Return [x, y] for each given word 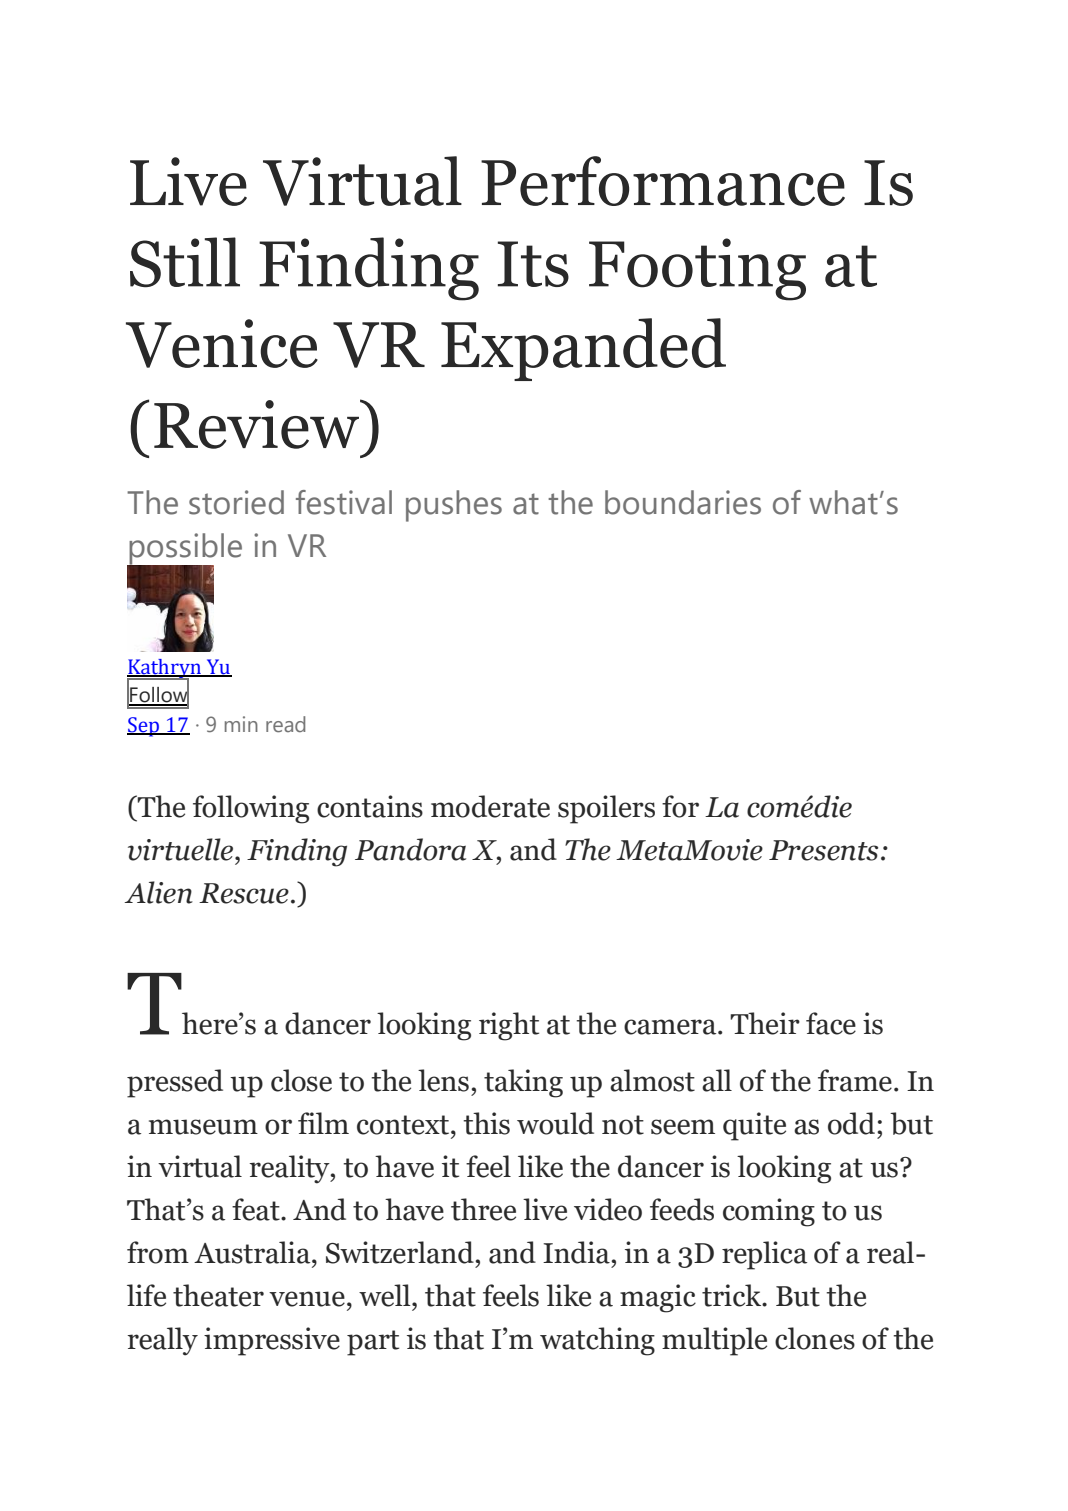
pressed [175, 1083]
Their [765, 1023]
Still [185, 262]
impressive [272, 1341]
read [285, 724]
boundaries [683, 502]
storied [236, 502]
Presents [823, 850]
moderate [490, 806]
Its [533, 264]
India [577, 1252]
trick [733, 1295]
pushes [454, 506]
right [509, 1026]
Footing [697, 269]
